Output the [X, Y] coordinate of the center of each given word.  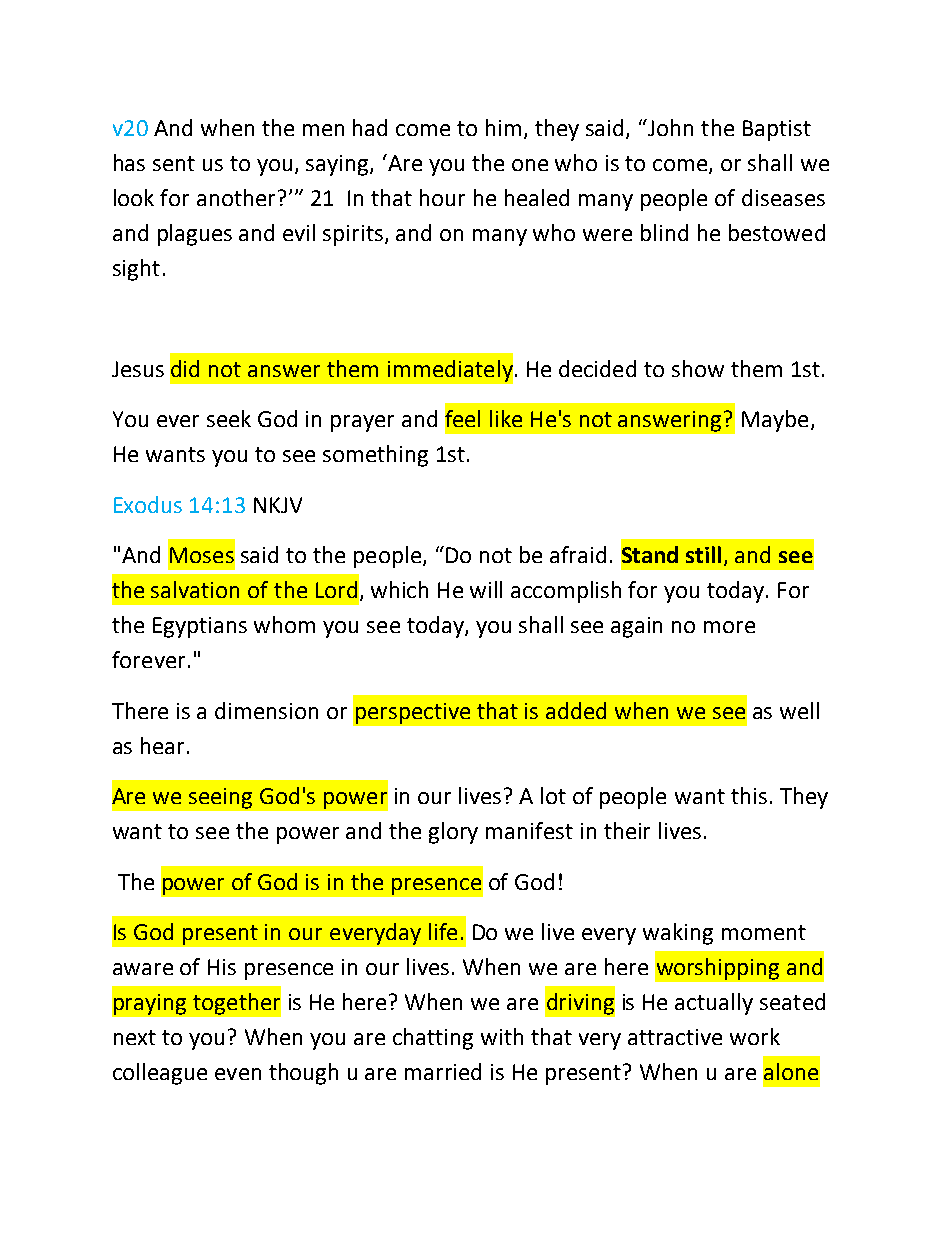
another [236, 197]
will [486, 589]
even [238, 1074]
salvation [195, 589]
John [669, 127]
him [503, 127]
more [729, 627]
